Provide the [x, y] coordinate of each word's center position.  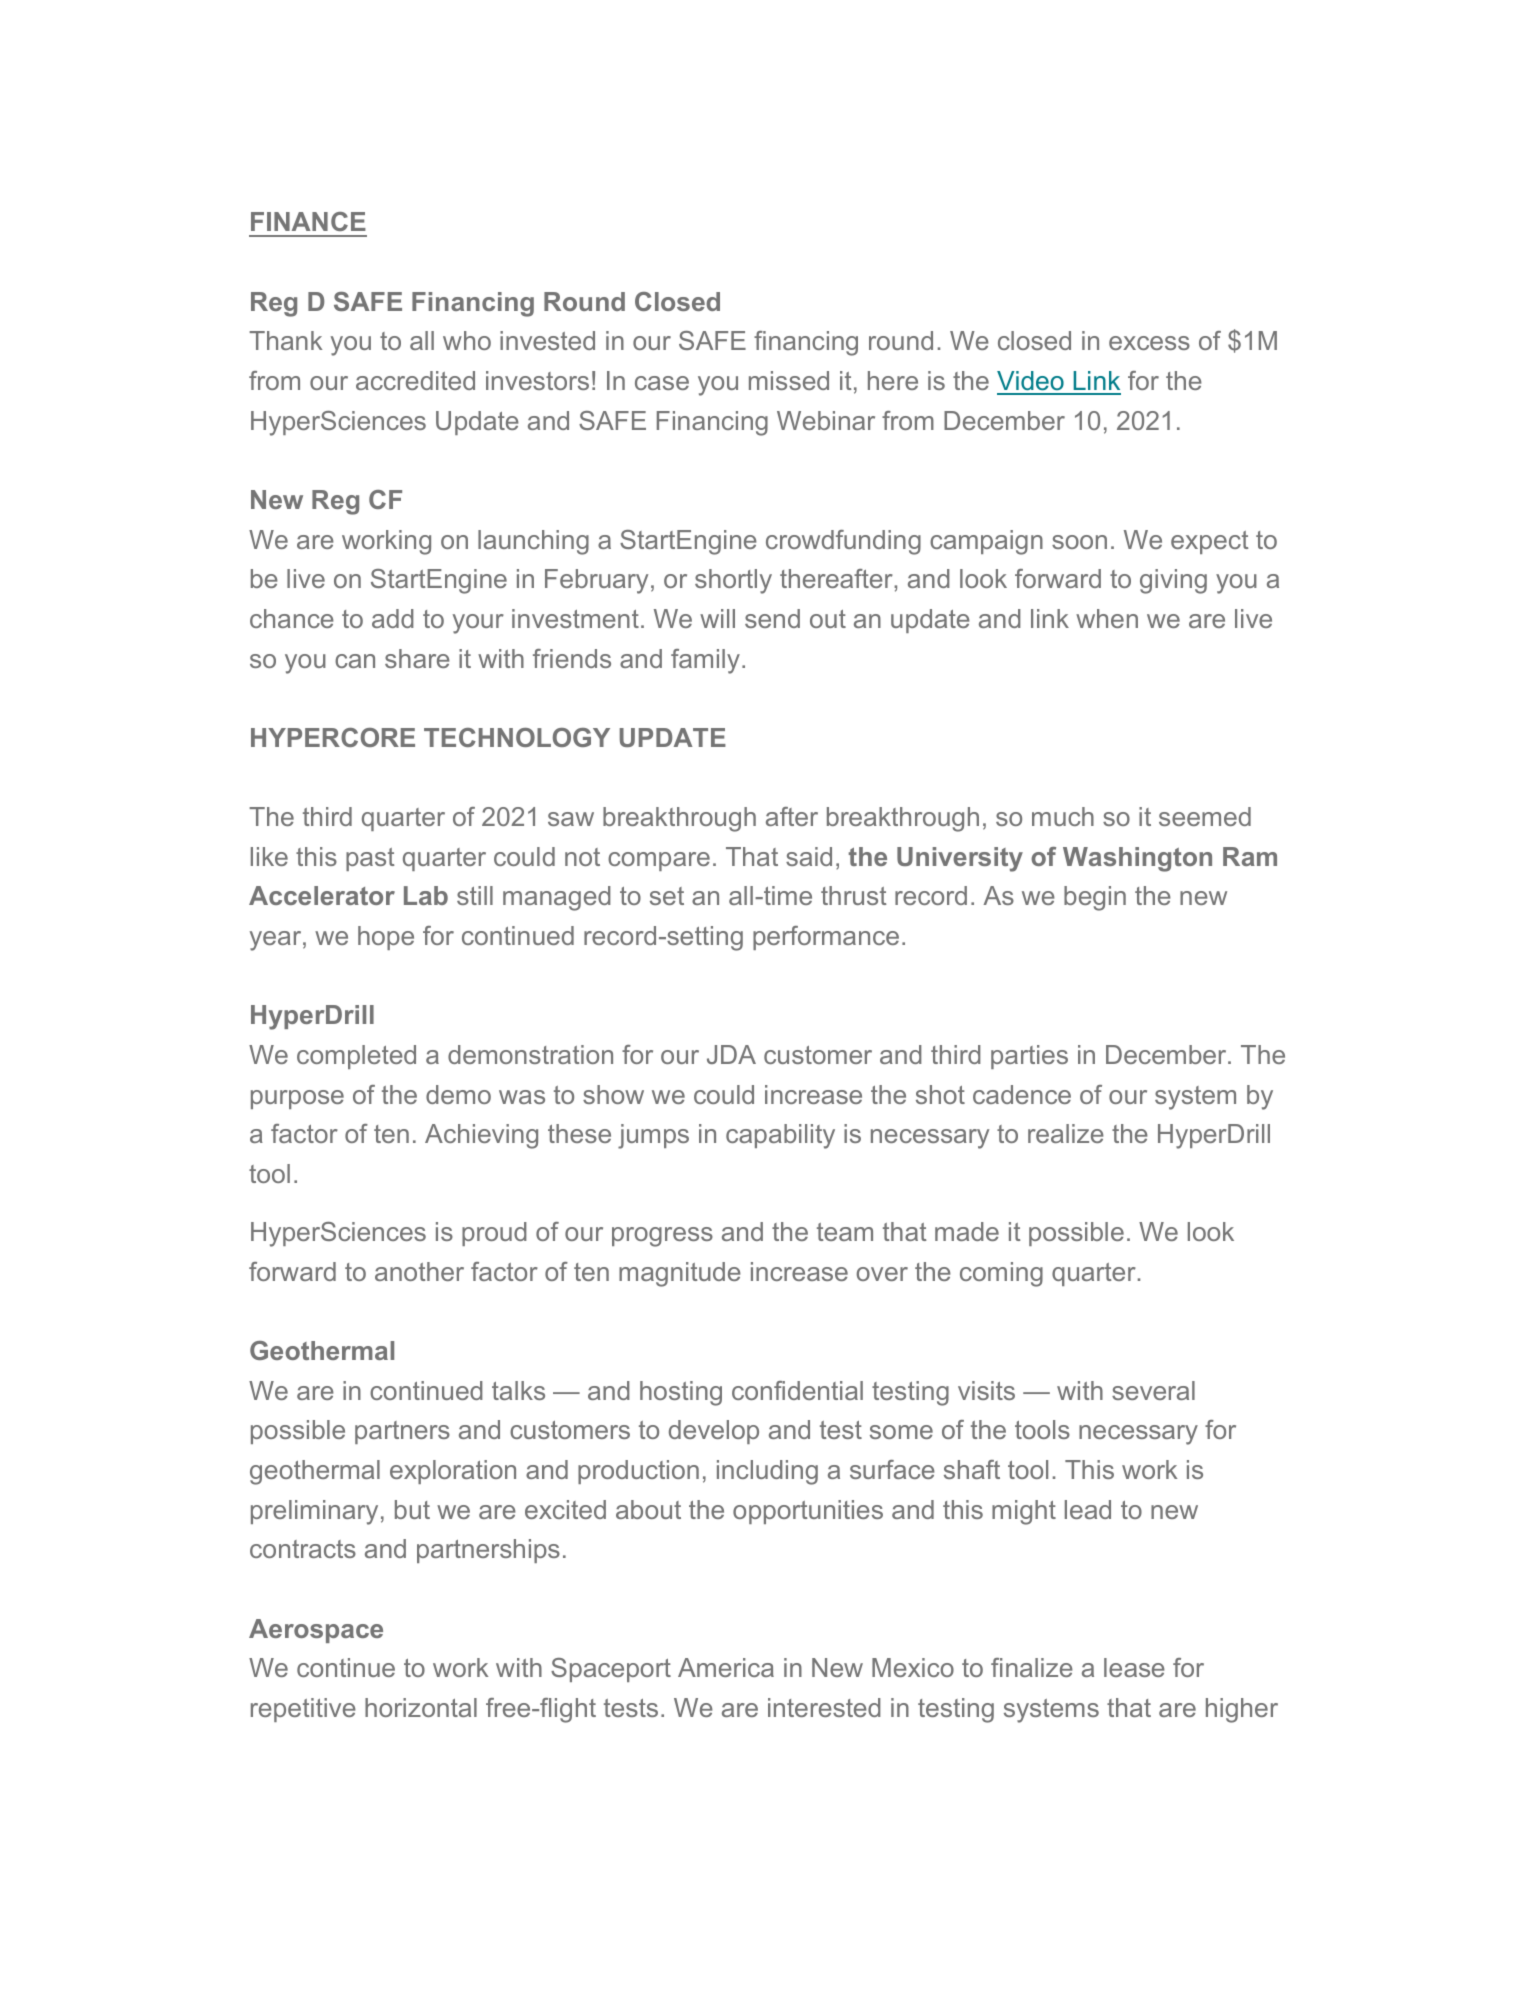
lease [1134, 1667]
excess [1149, 343]
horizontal [421, 1707]
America [726, 1667]
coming [1001, 1274]
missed [789, 380]
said [809, 856]
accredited [415, 380]
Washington [1137, 859]
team [845, 1232]
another [419, 1271]
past [370, 859]
